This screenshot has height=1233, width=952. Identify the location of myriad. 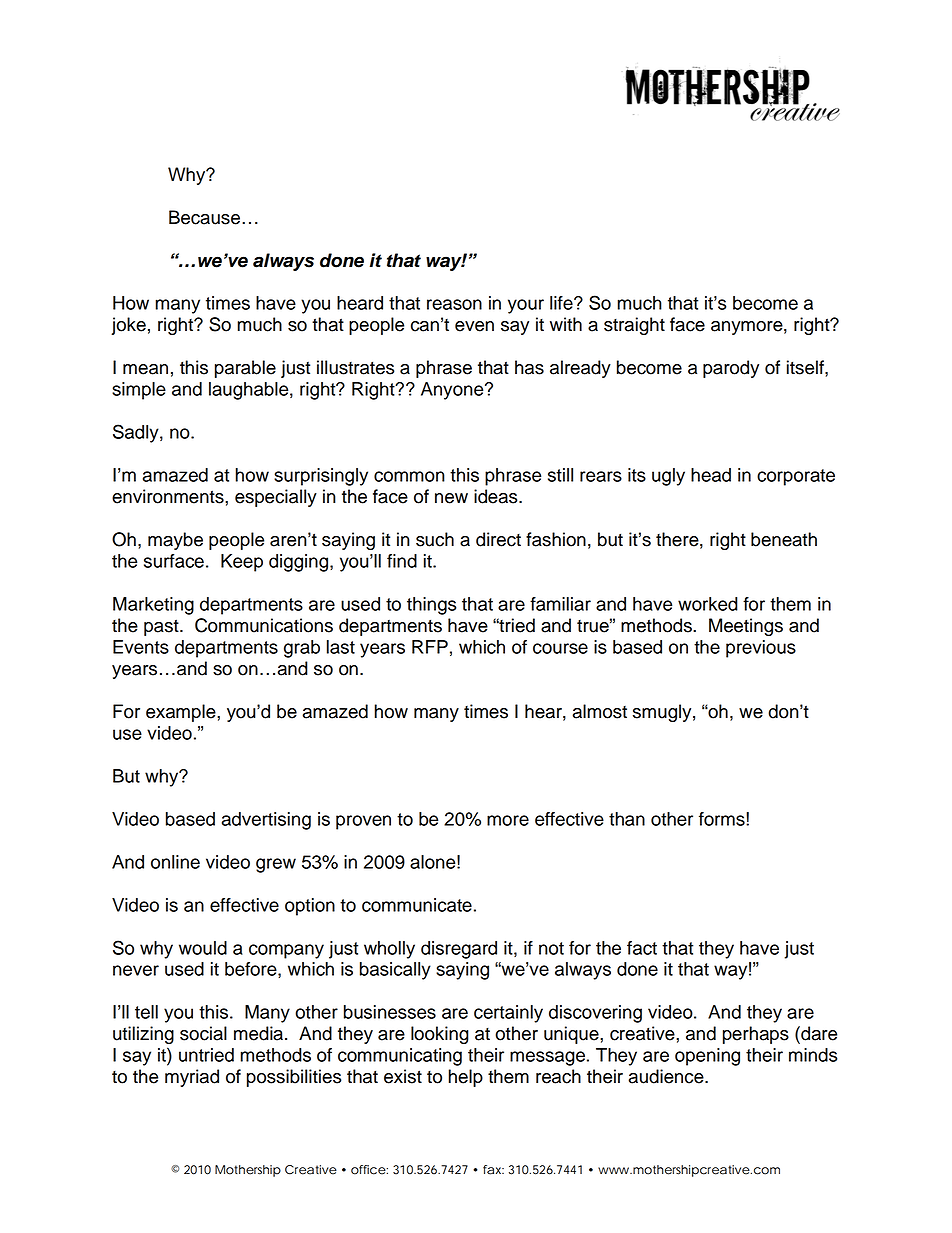
(192, 1078).
